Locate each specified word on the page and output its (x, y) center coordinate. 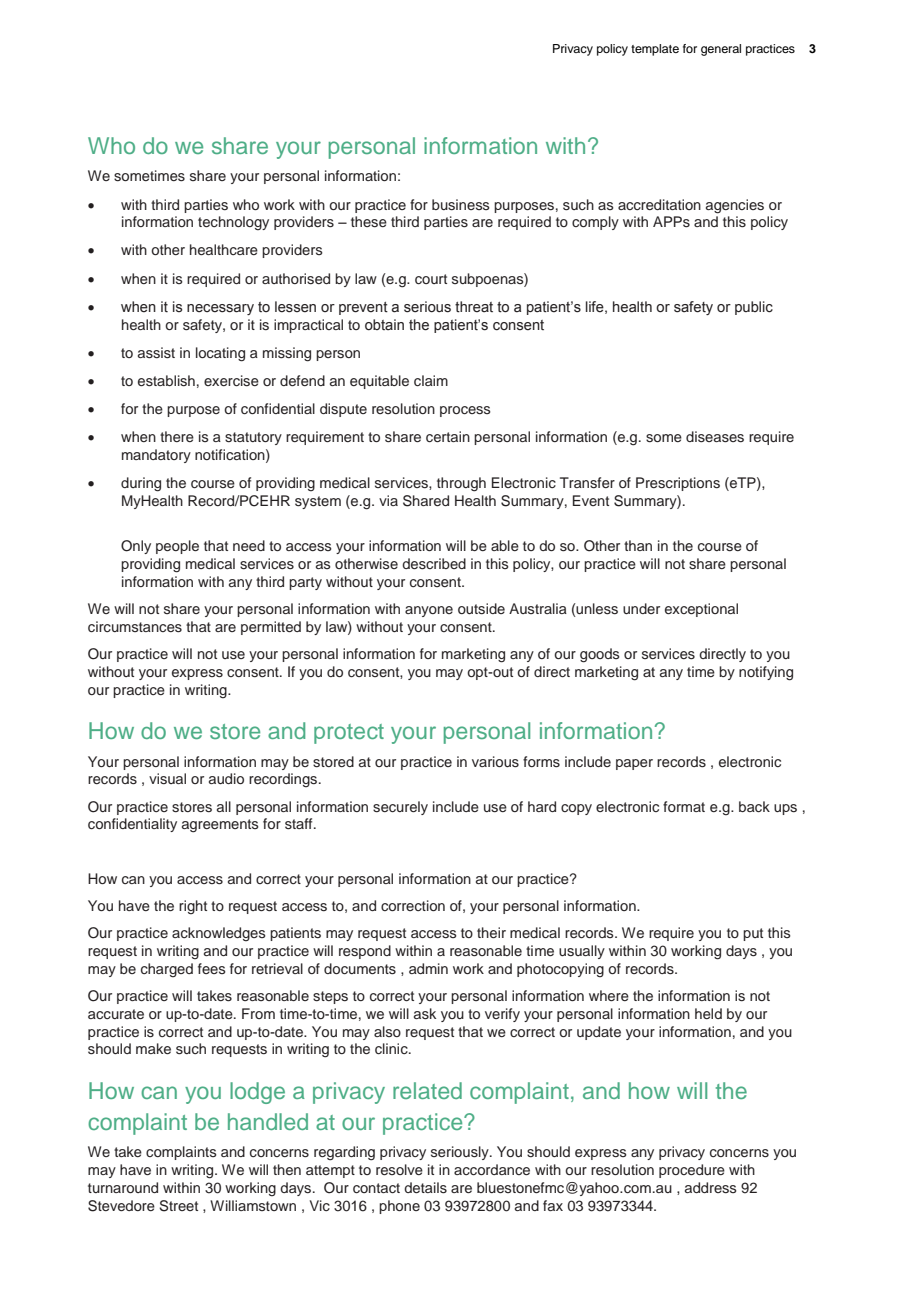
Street (178, 1206)
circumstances (135, 627)
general (721, 50)
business (461, 205)
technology (233, 223)
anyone (429, 611)
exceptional (701, 610)
